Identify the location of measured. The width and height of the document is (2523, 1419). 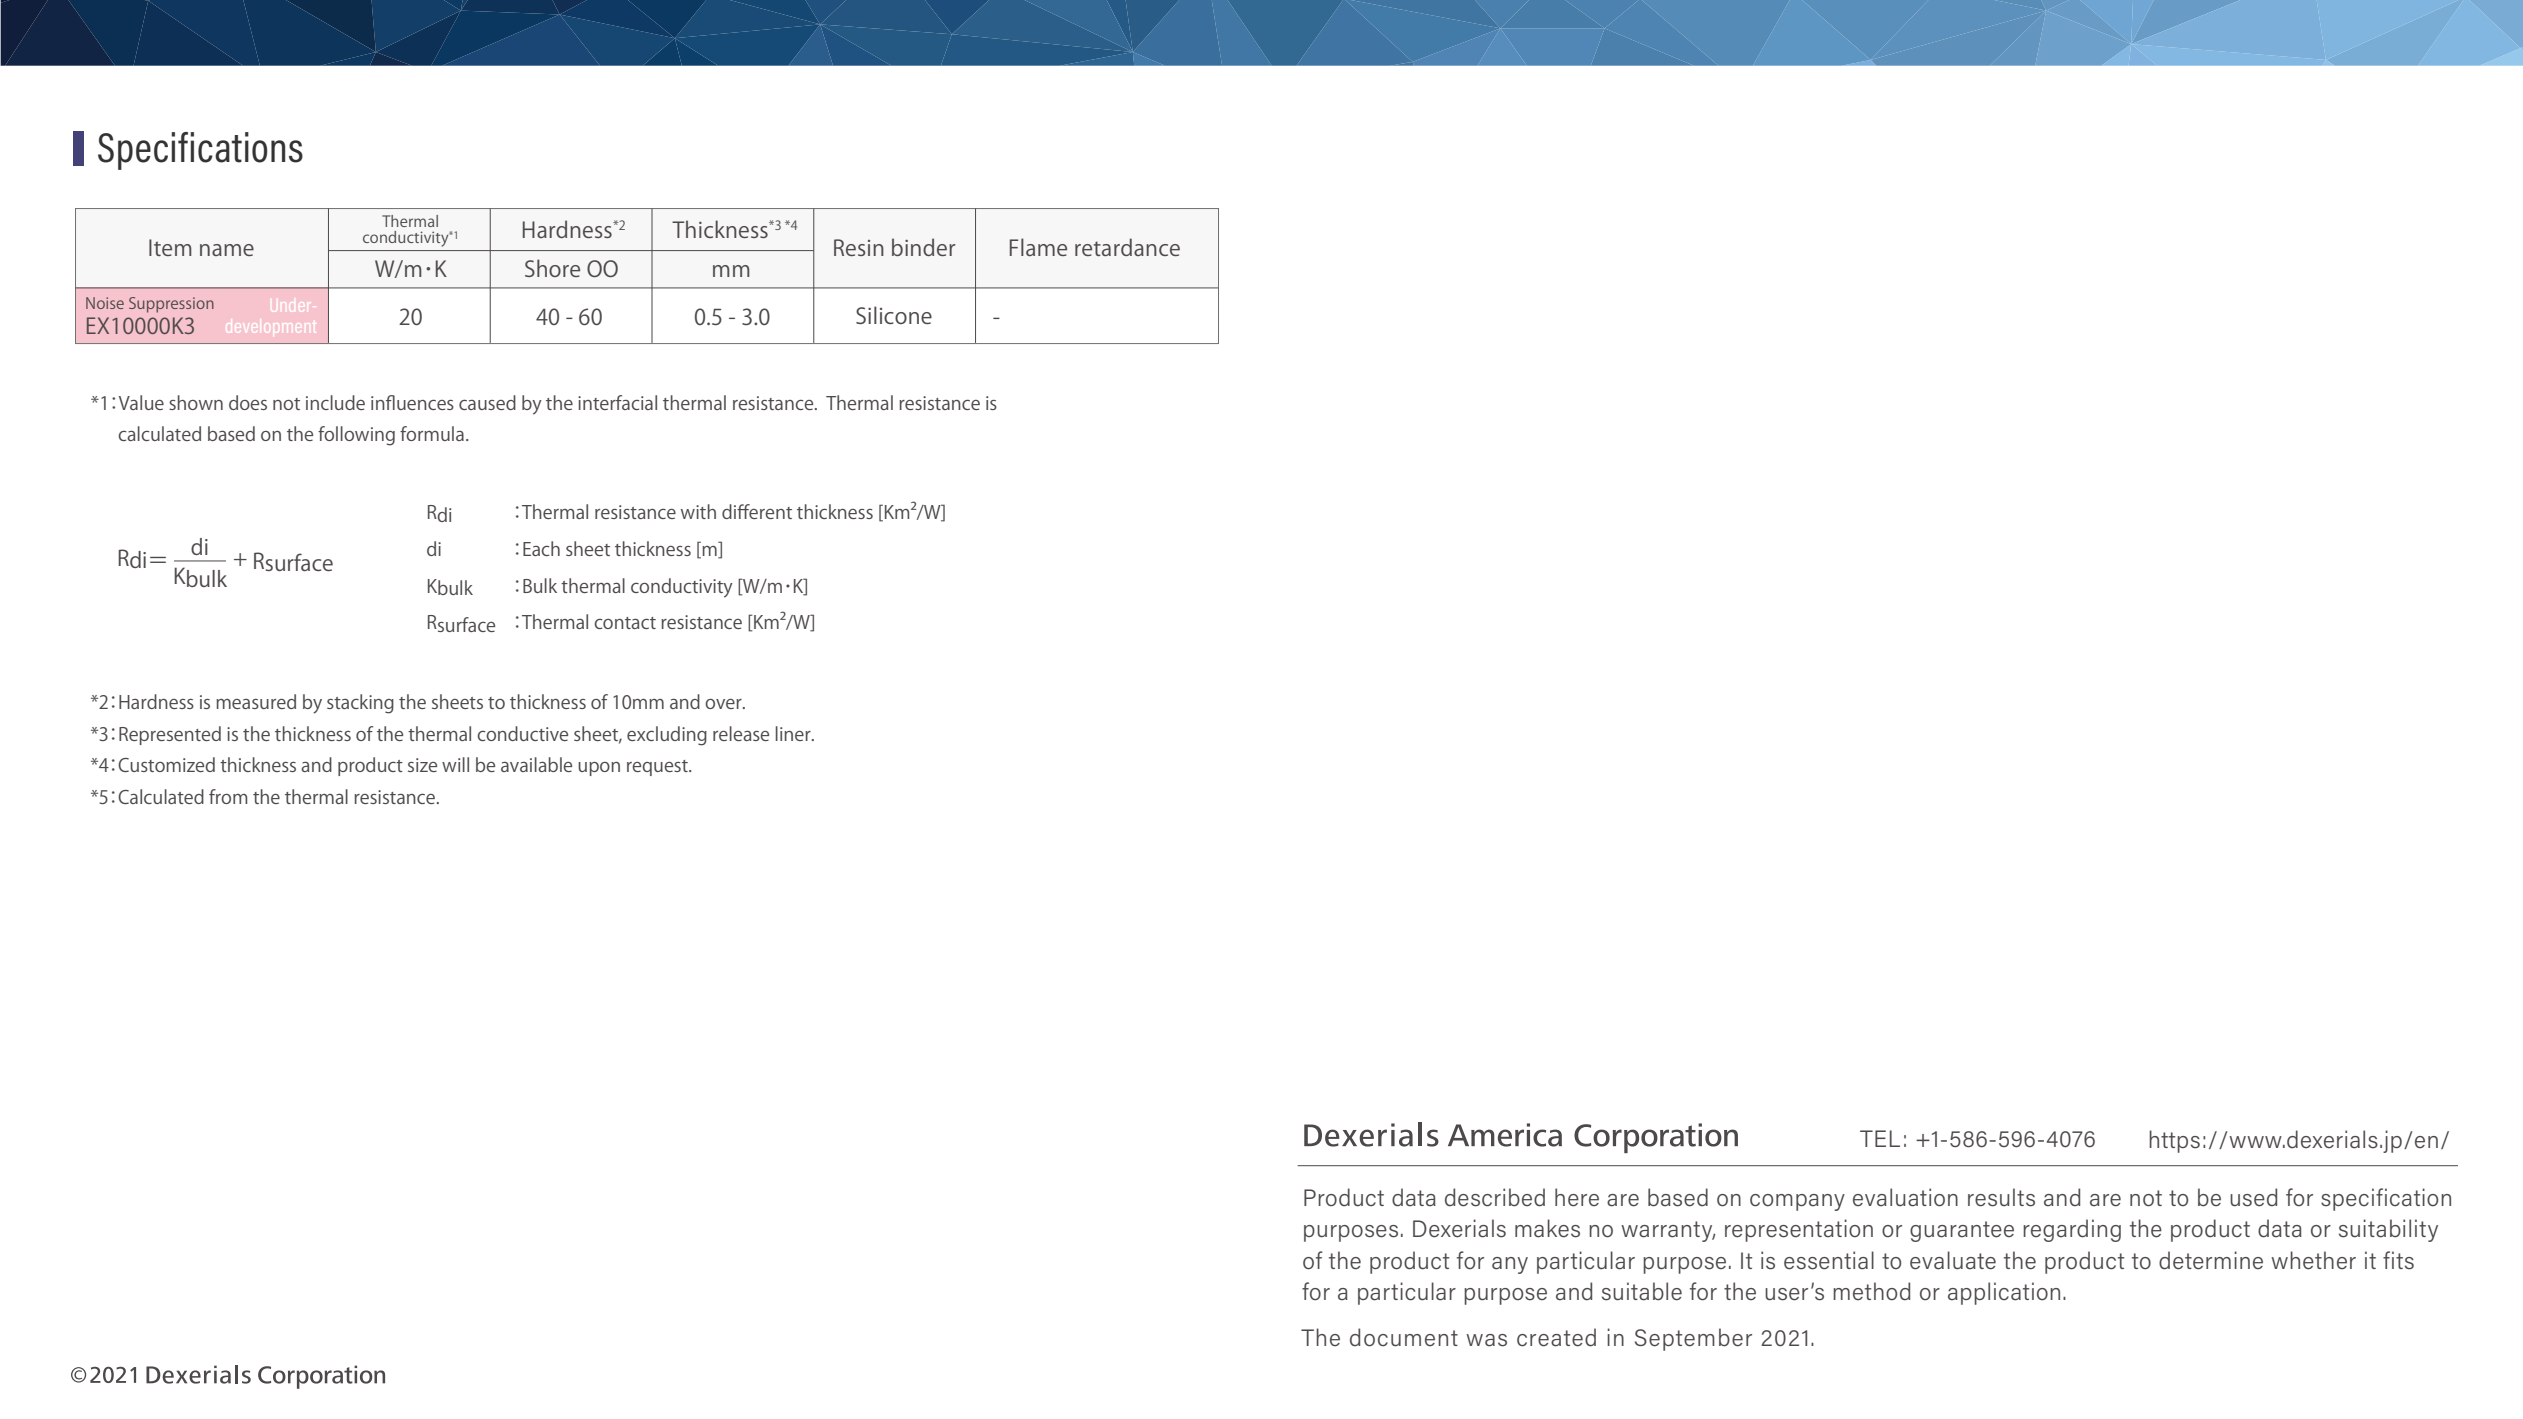
(256, 701).
